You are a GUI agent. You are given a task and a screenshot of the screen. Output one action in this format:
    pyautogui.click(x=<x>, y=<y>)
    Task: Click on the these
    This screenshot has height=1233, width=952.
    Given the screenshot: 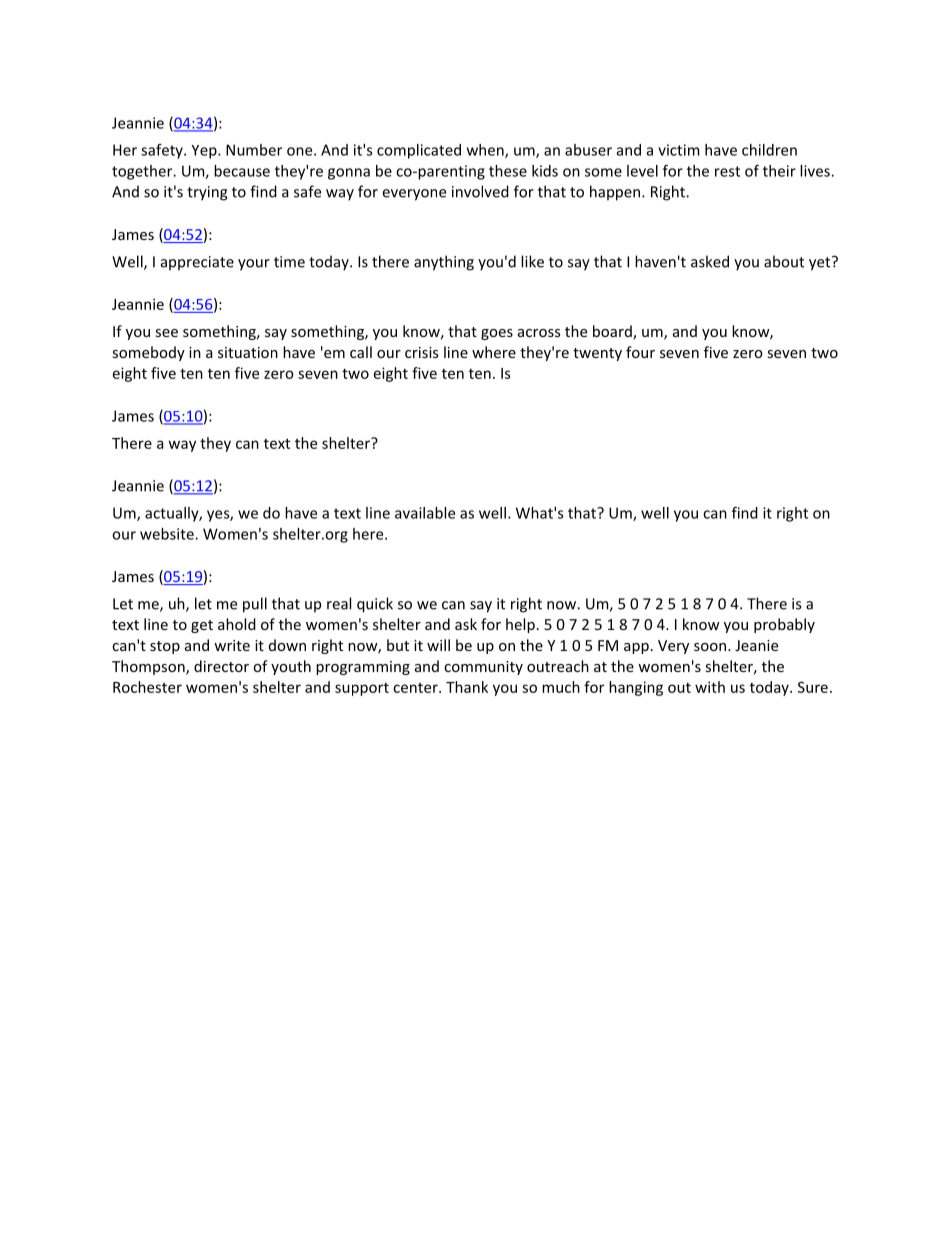 What is the action you would take?
    pyautogui.click(x=508, y=171)
